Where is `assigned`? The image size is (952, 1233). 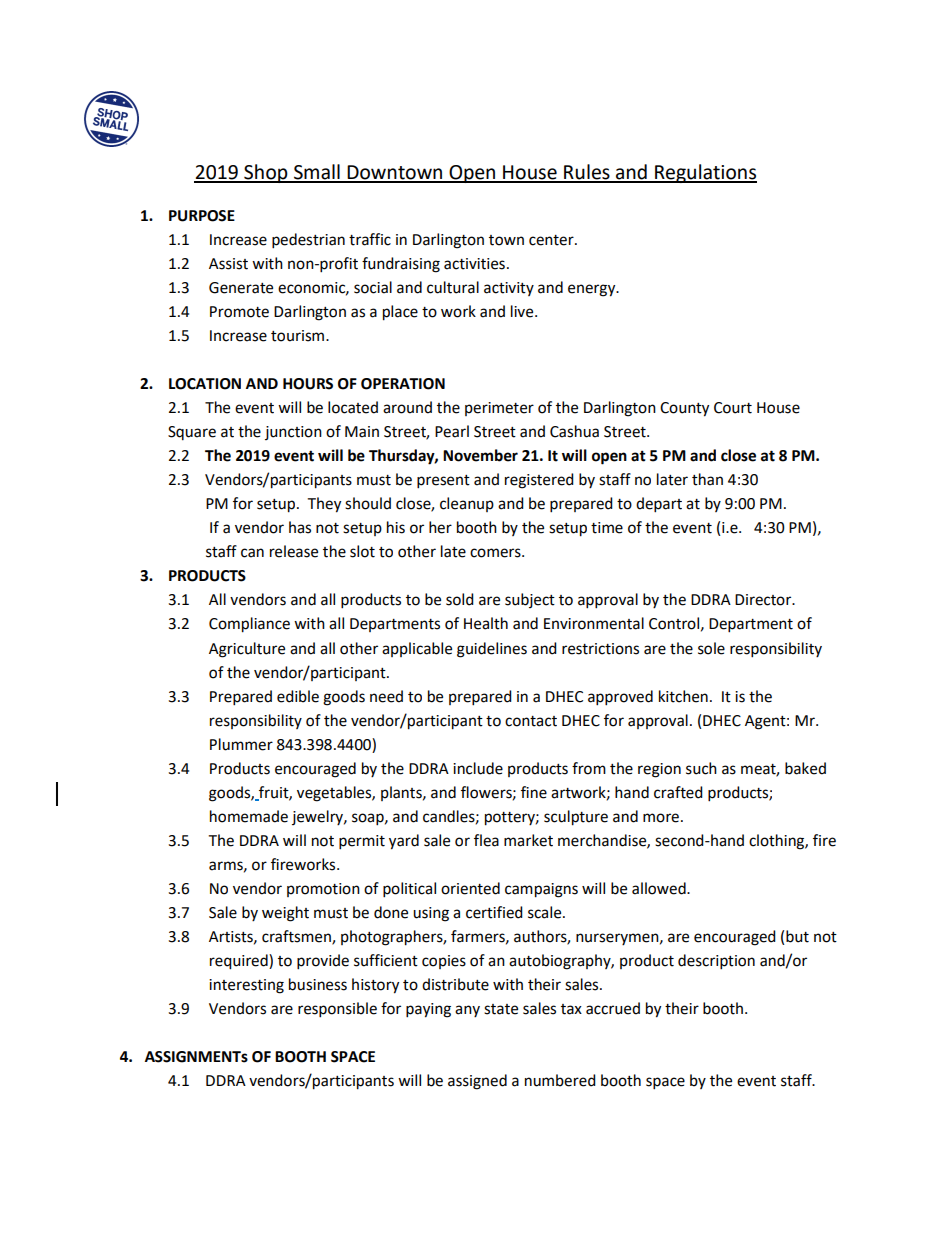 assigned is located at coordinates (477, 1082).
